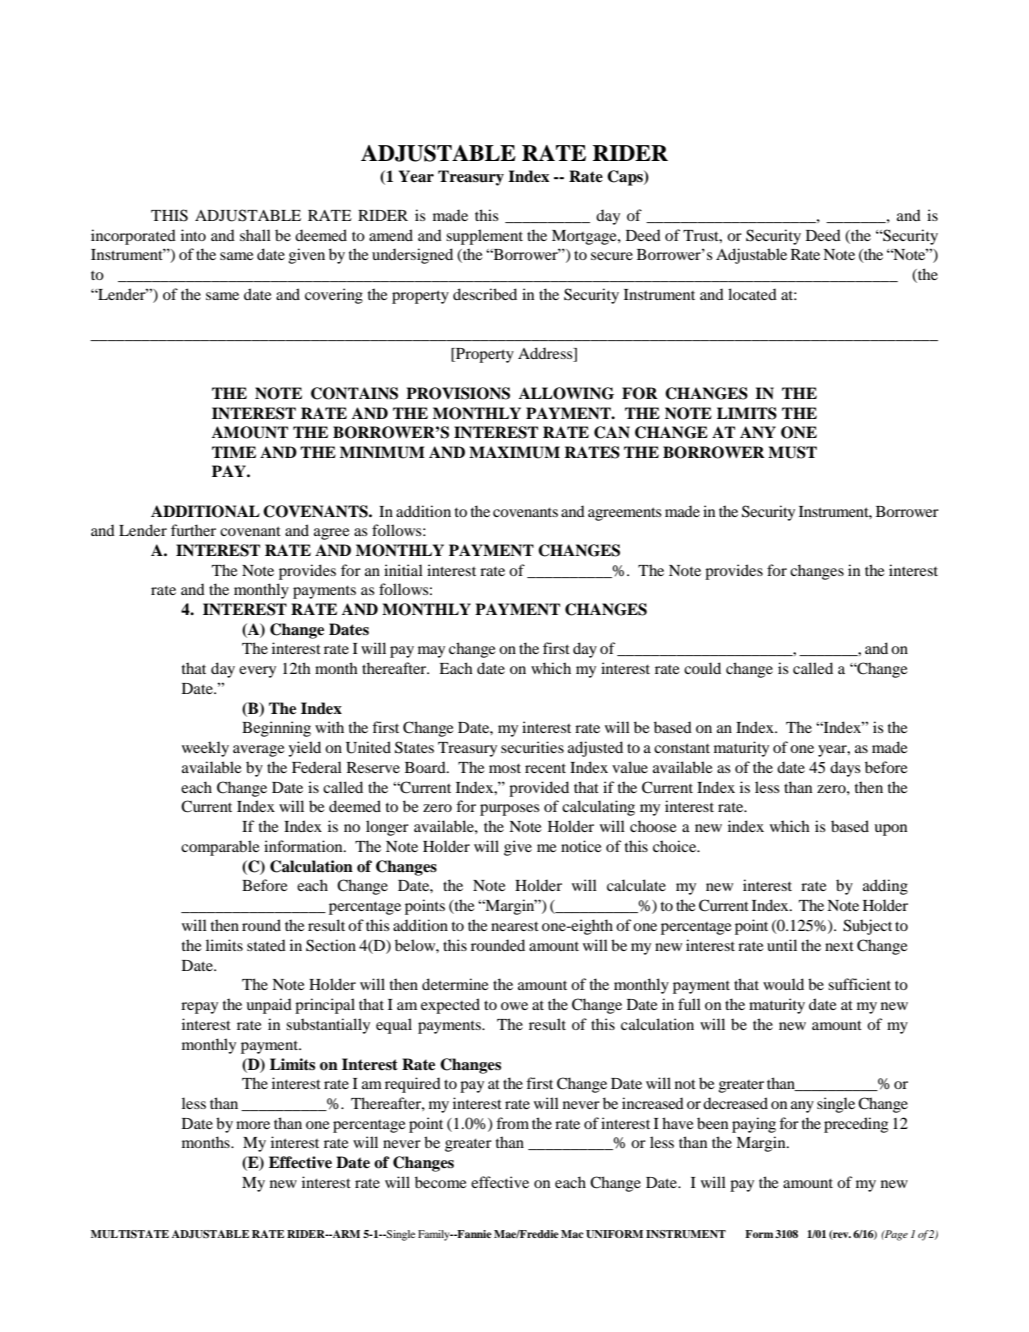 This screenshot has height=1332, width=1029. Describe the element at coordinates (403, 570) in the screenshot. I see `initial` at that location.
